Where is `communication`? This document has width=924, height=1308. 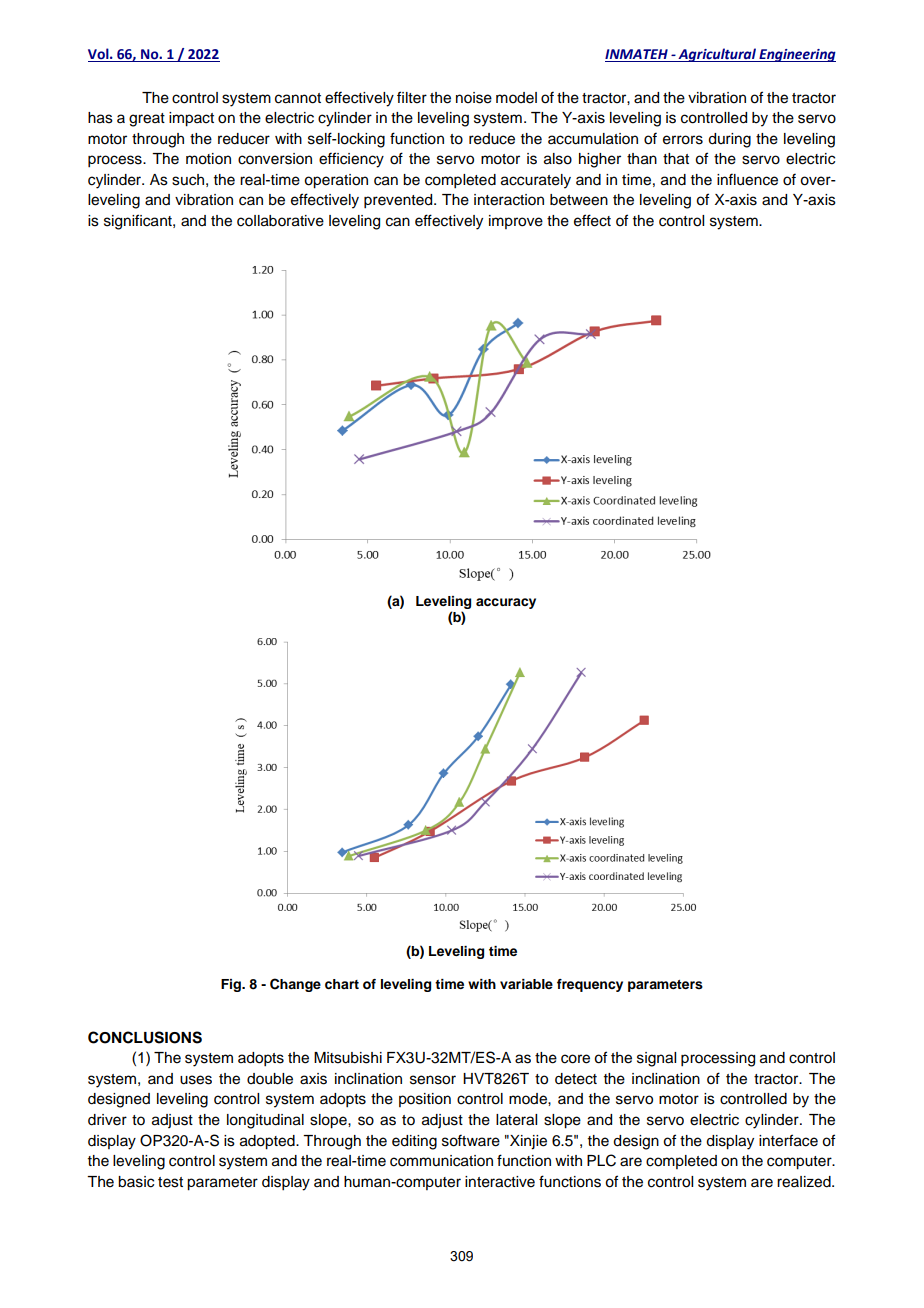
communication is located at coordinates (441, 1161).
